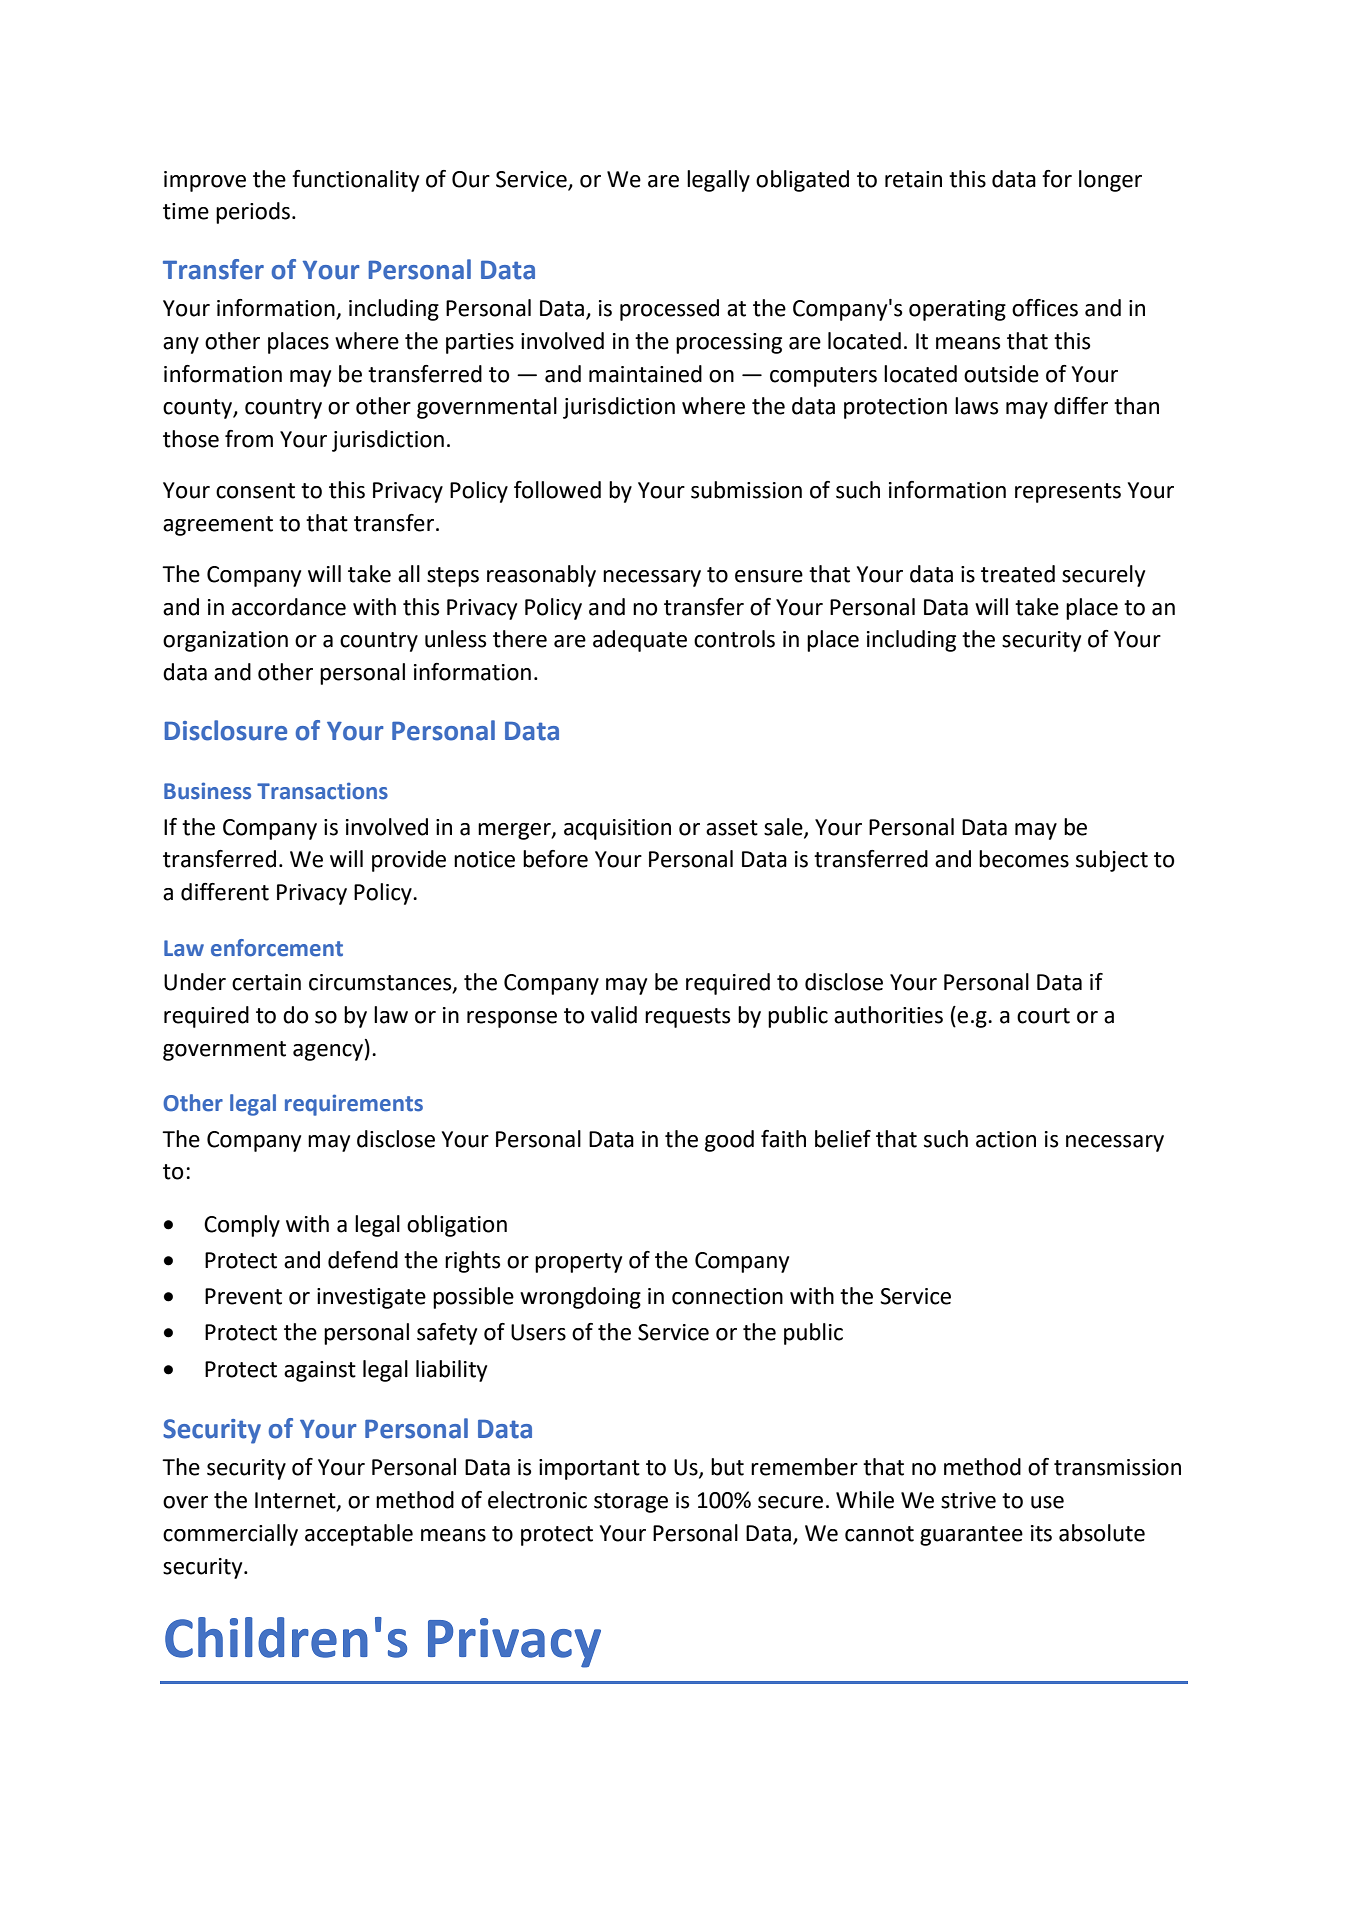 This document has height=1905, width=1347. I want to click on processed, so click(669, 310).
